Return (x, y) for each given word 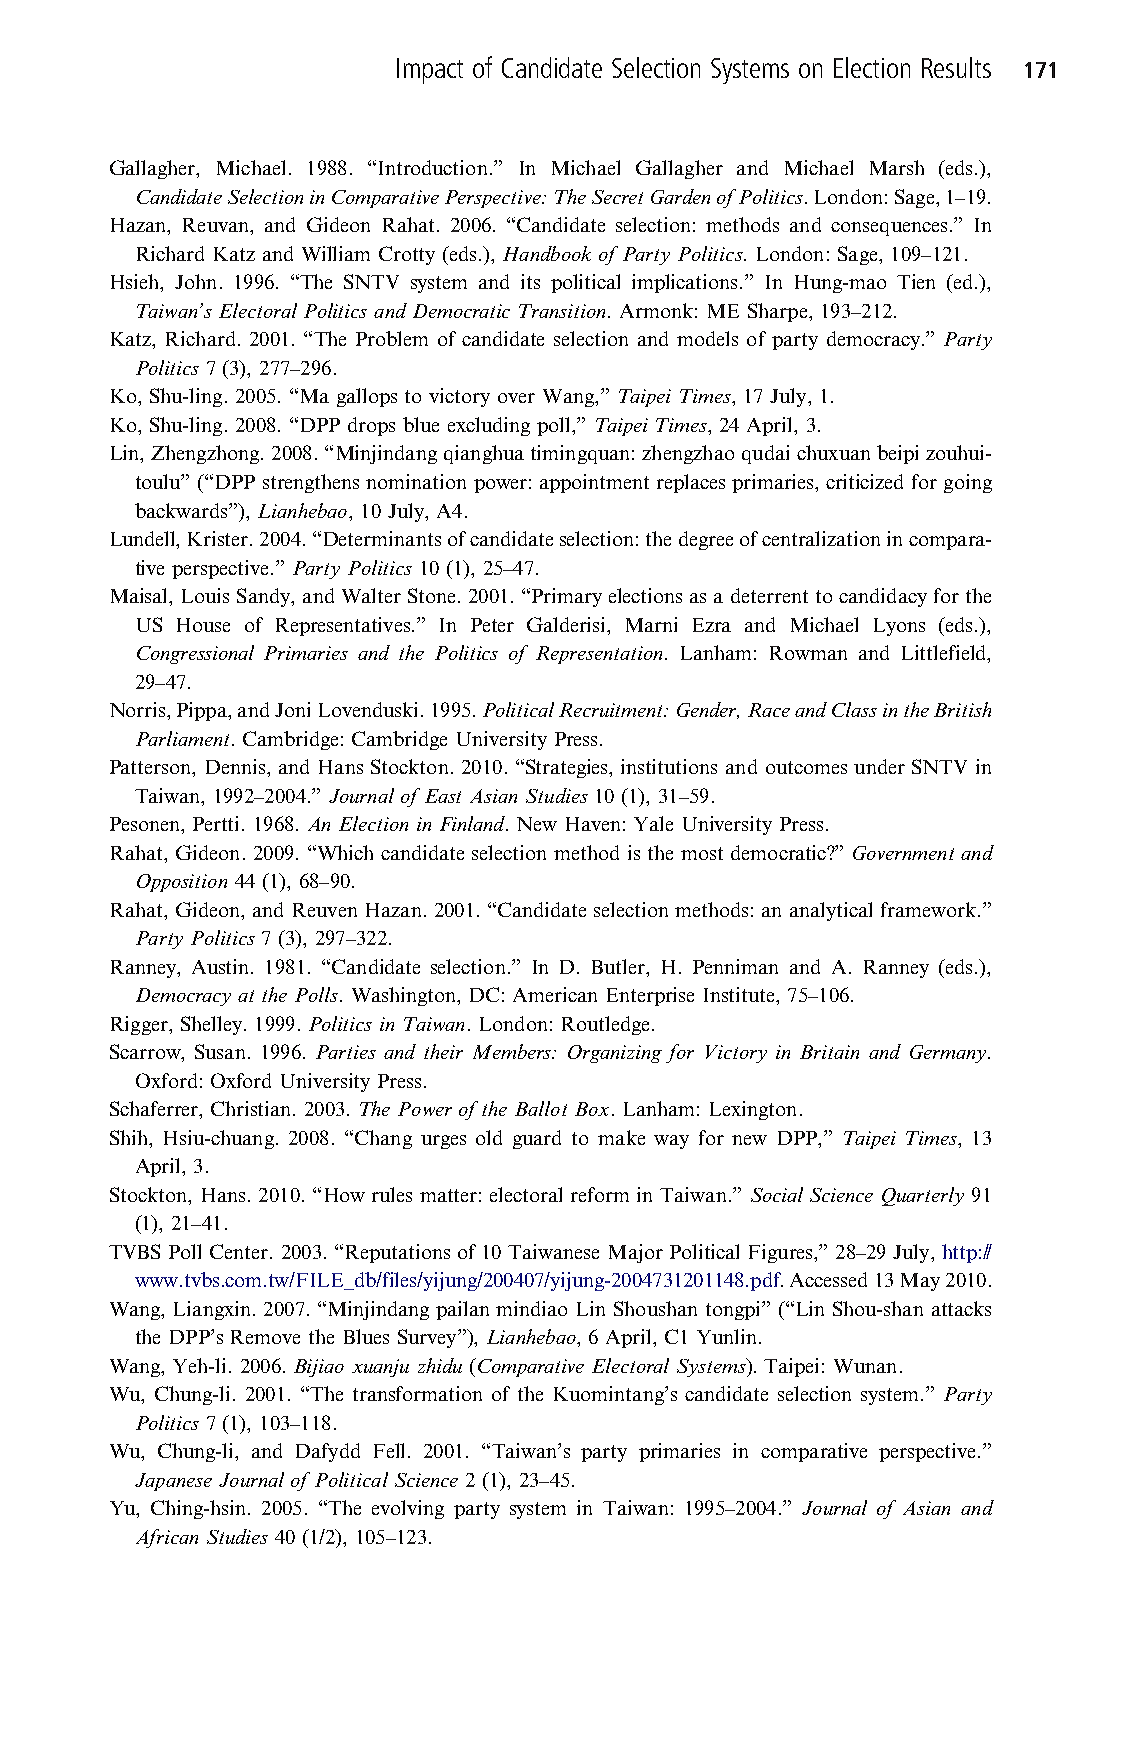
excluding (489, 426)
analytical (831, 911)
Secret (617, 197)
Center (240, 1251)
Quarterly (923, 1196)
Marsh (897, 167)
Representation (599, 655)
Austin (222, 966)
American (555, 994)
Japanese (173, 1482)
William (336, 253)
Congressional (195, 654)
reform (600, 1194)
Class (854, 709)
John (195, 281)
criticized (864, 481)
